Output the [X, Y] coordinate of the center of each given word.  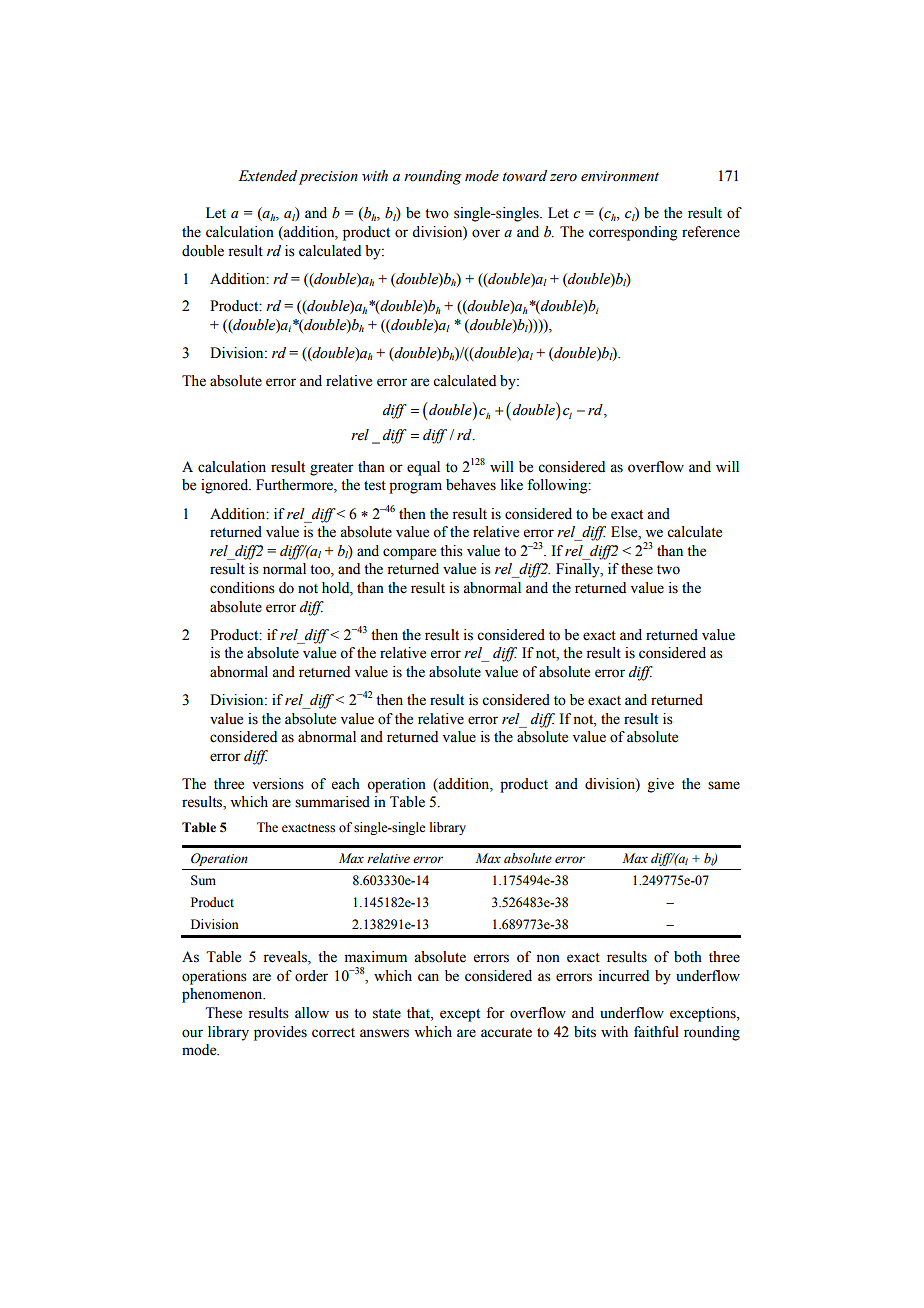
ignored [226, 486]
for [495, 1013]
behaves [471, 485]
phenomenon [223, 995]
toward [525, 176]
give [661, 785]
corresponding [633, 233]
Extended [267, 176]
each [346, 784]
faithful [656, 1032]
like [512, 485]
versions [278, 784]
